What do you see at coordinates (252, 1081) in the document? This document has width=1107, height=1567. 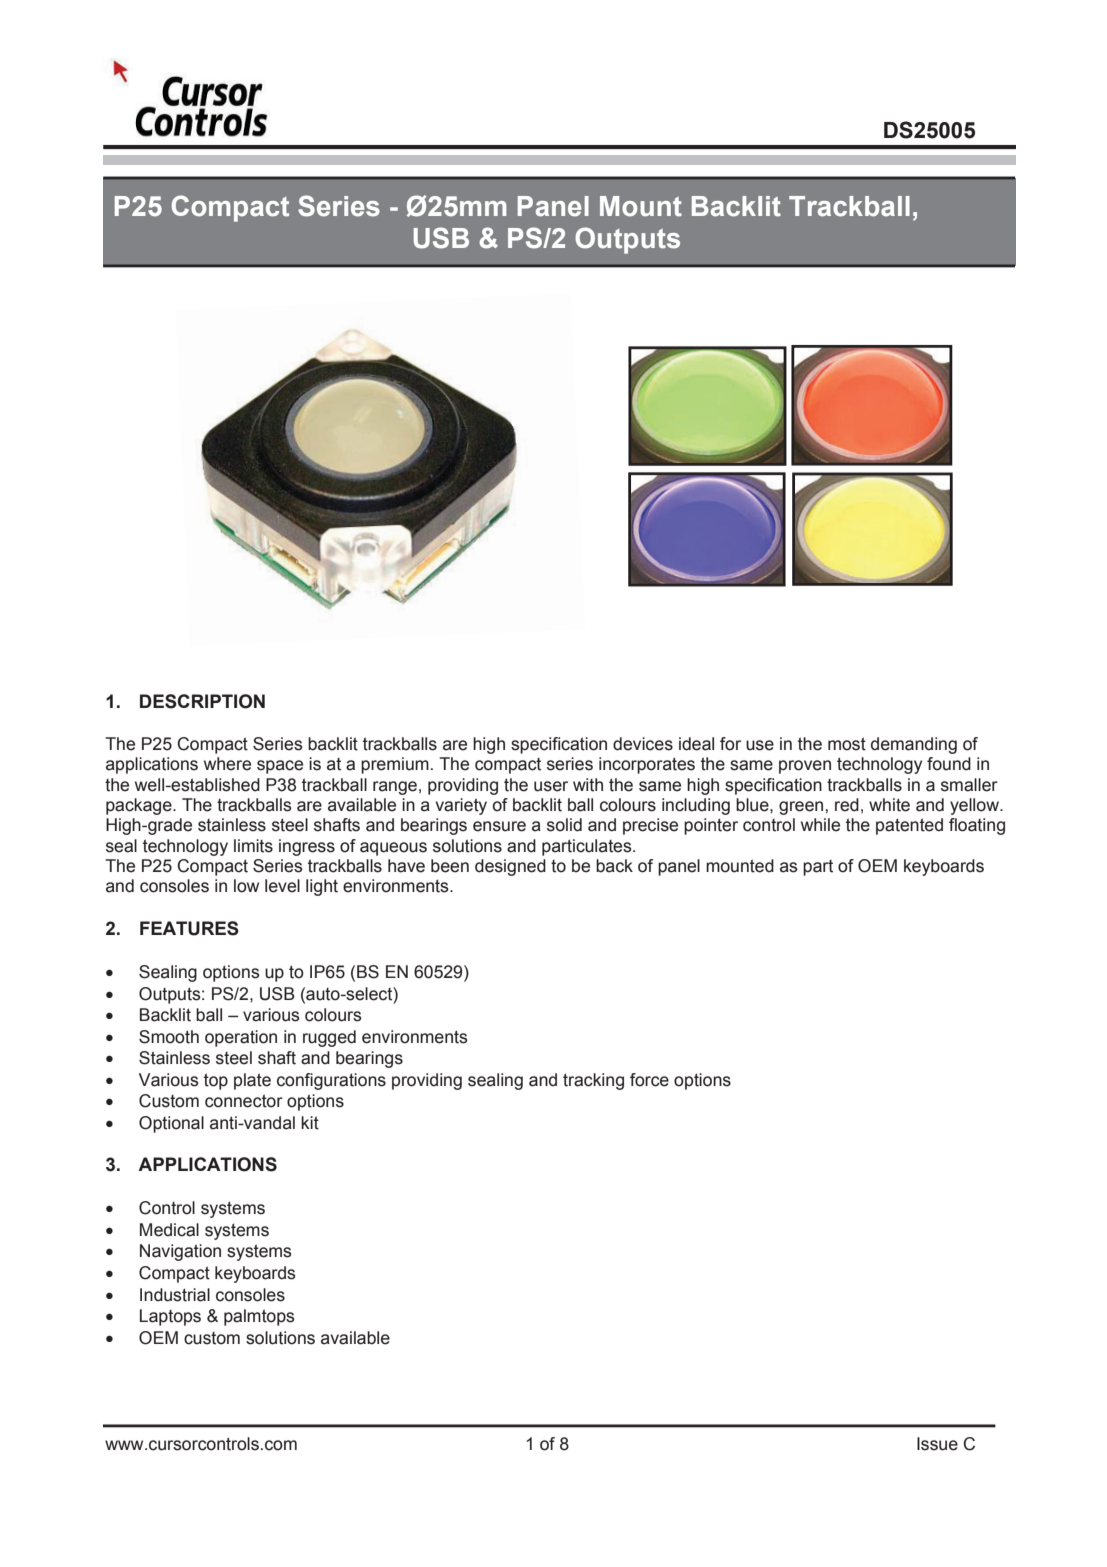 I see `plate` at bounding box center [252, 1081].
